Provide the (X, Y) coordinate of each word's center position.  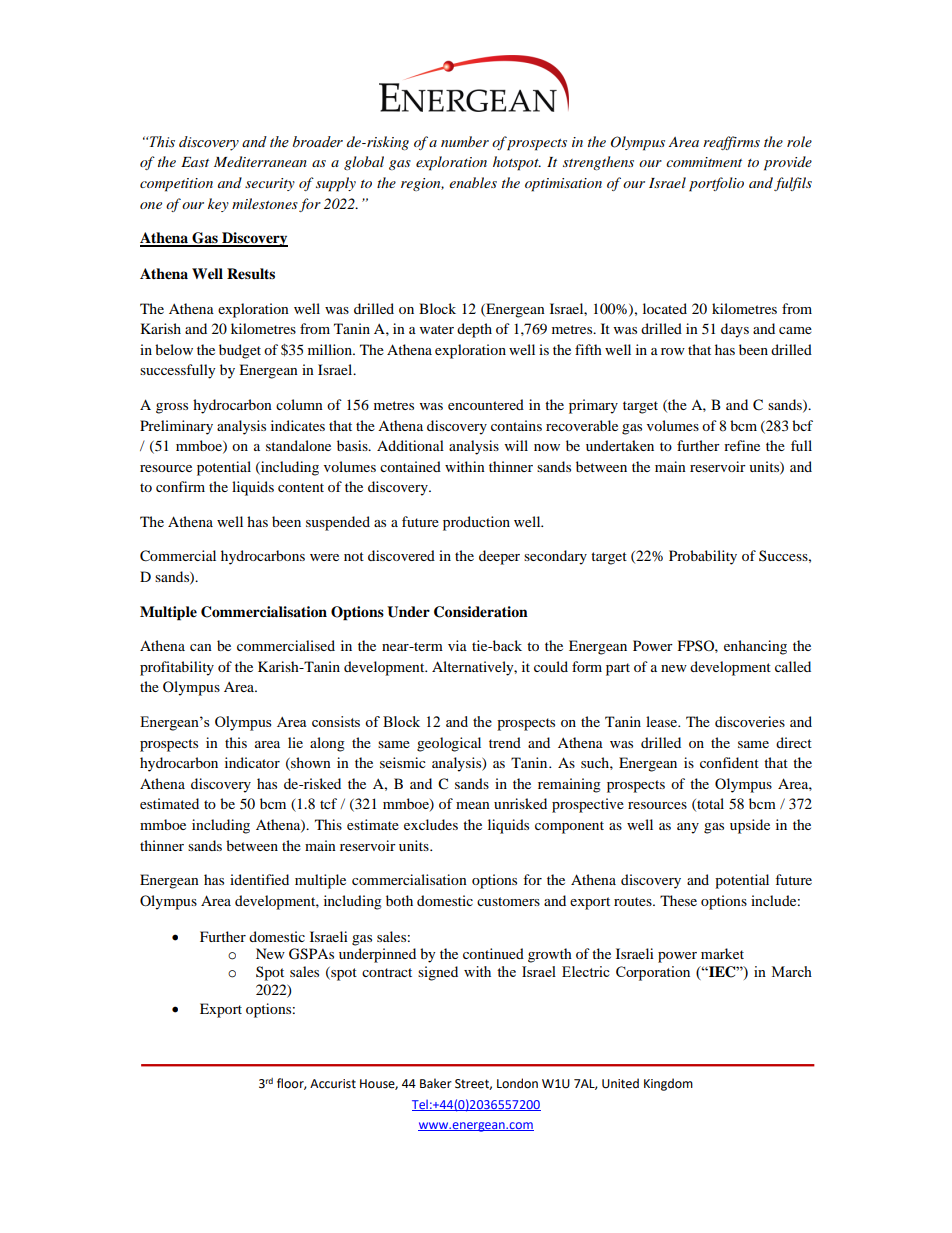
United (620, 1083)
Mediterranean (260, 161)
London (517, 1083)
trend (505, 742)
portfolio (716, 184)
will (516, 445)
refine (742, 445)
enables (473, 182)
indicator (252, 762)
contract (387, 972)
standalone (298, 445)
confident (729, 762)
